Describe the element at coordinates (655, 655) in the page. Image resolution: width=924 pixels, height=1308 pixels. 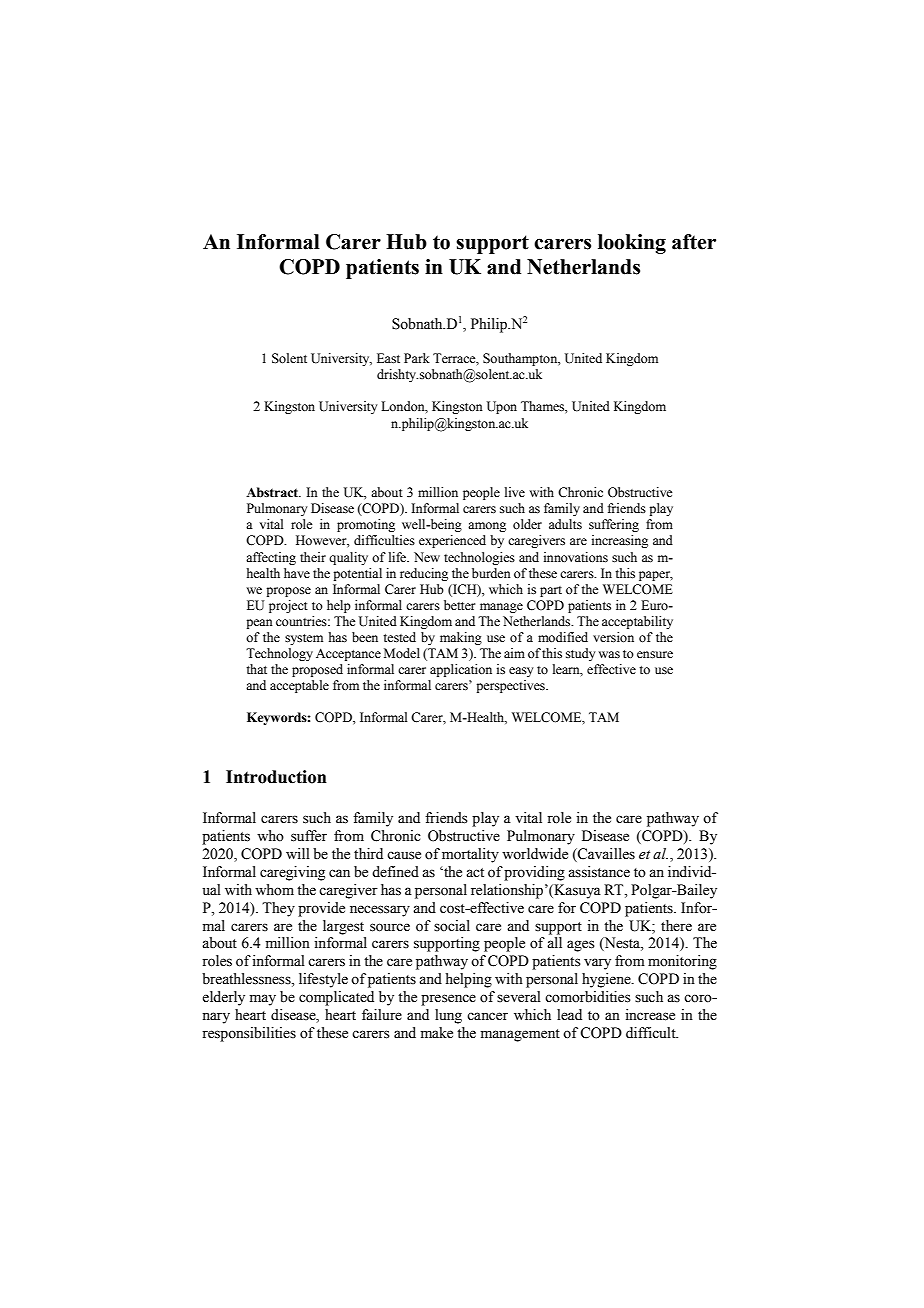
I see `ensure` at that location.
